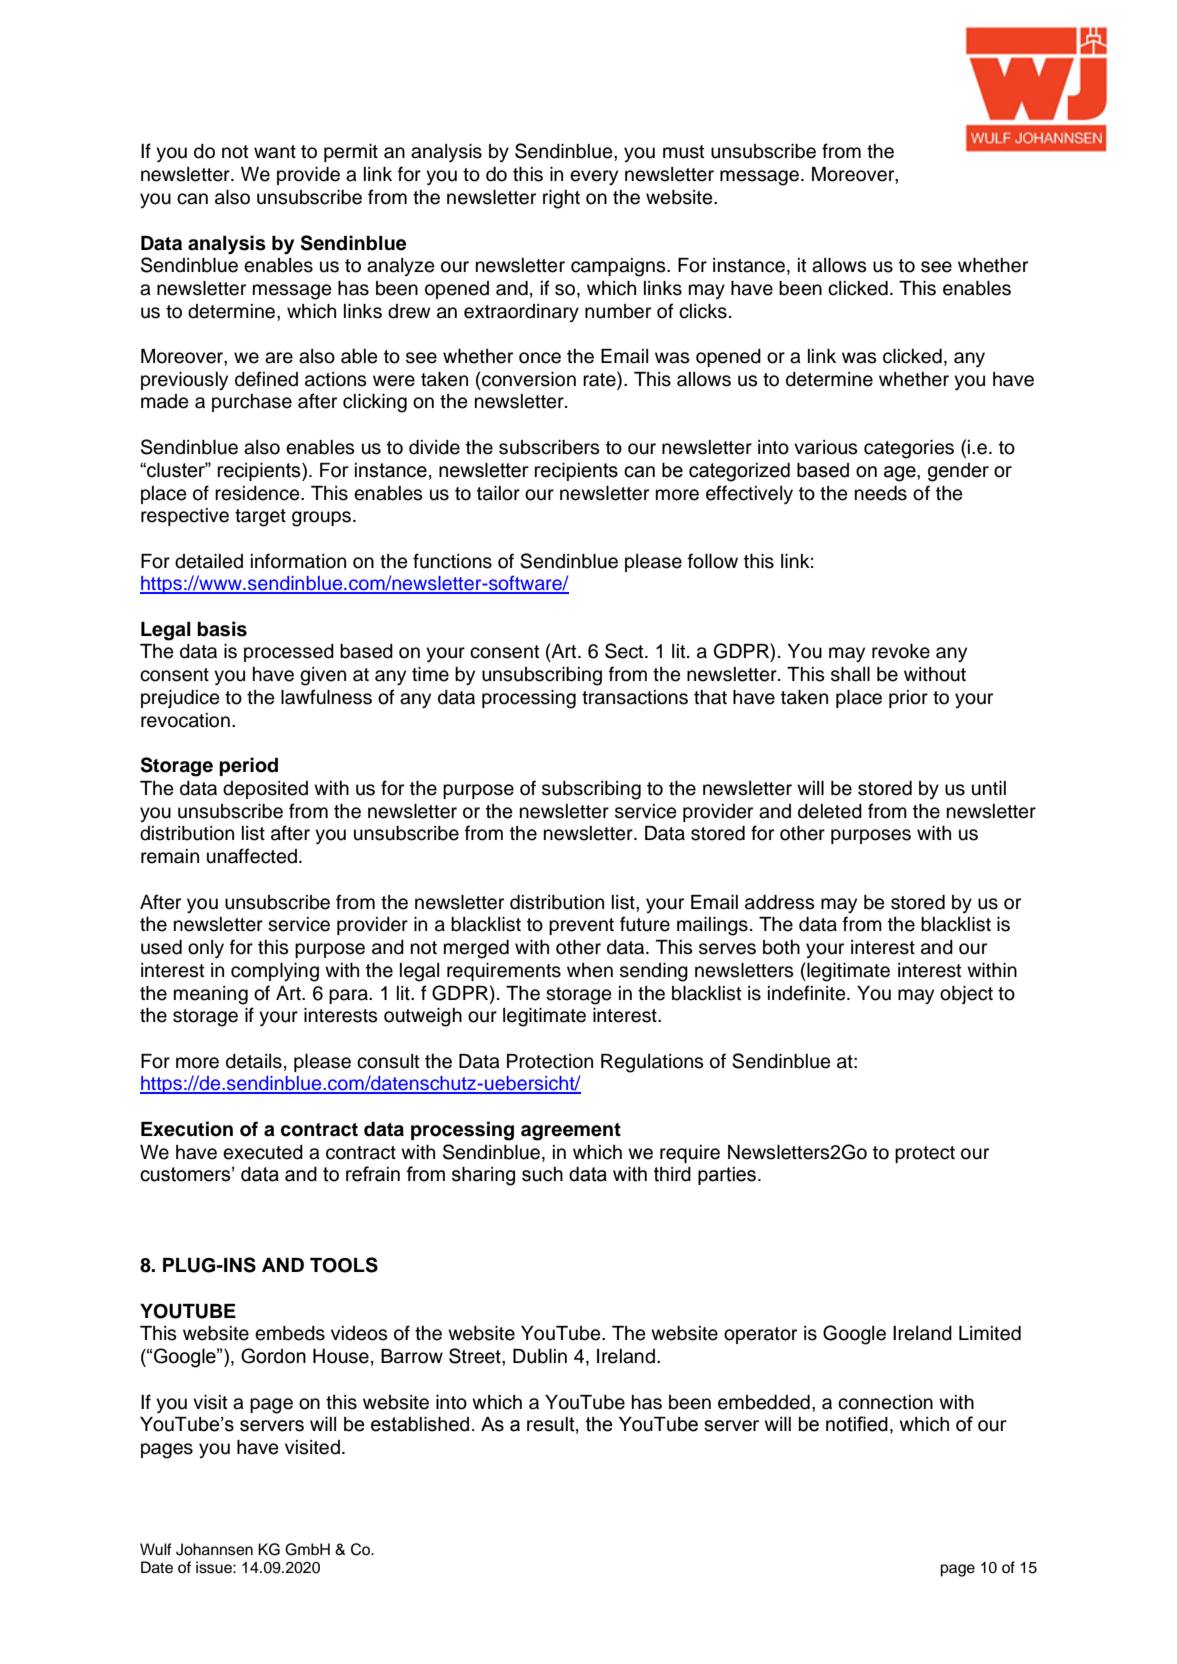  What do you see at coordinates (571, 1132) in the page?
I see `agreement` at bounding box center [571, 1132].
